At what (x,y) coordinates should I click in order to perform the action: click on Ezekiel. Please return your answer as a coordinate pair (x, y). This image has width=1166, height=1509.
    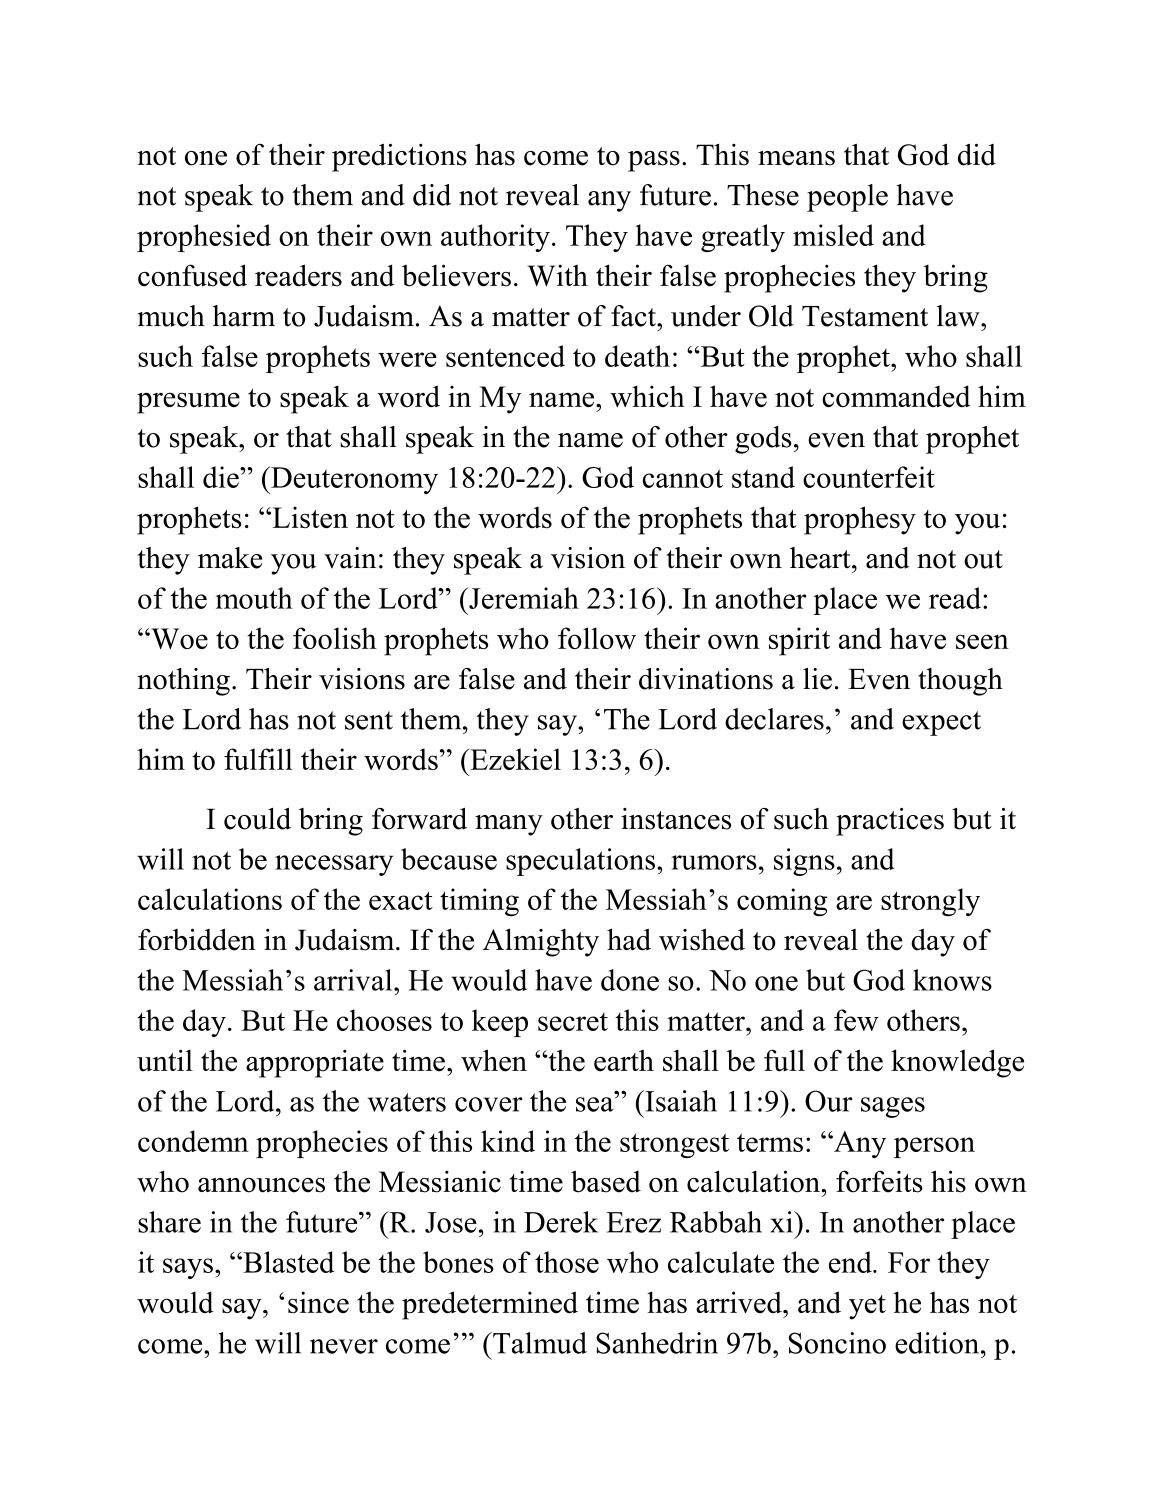
    Looking at the image, I should click on (514, 759).
